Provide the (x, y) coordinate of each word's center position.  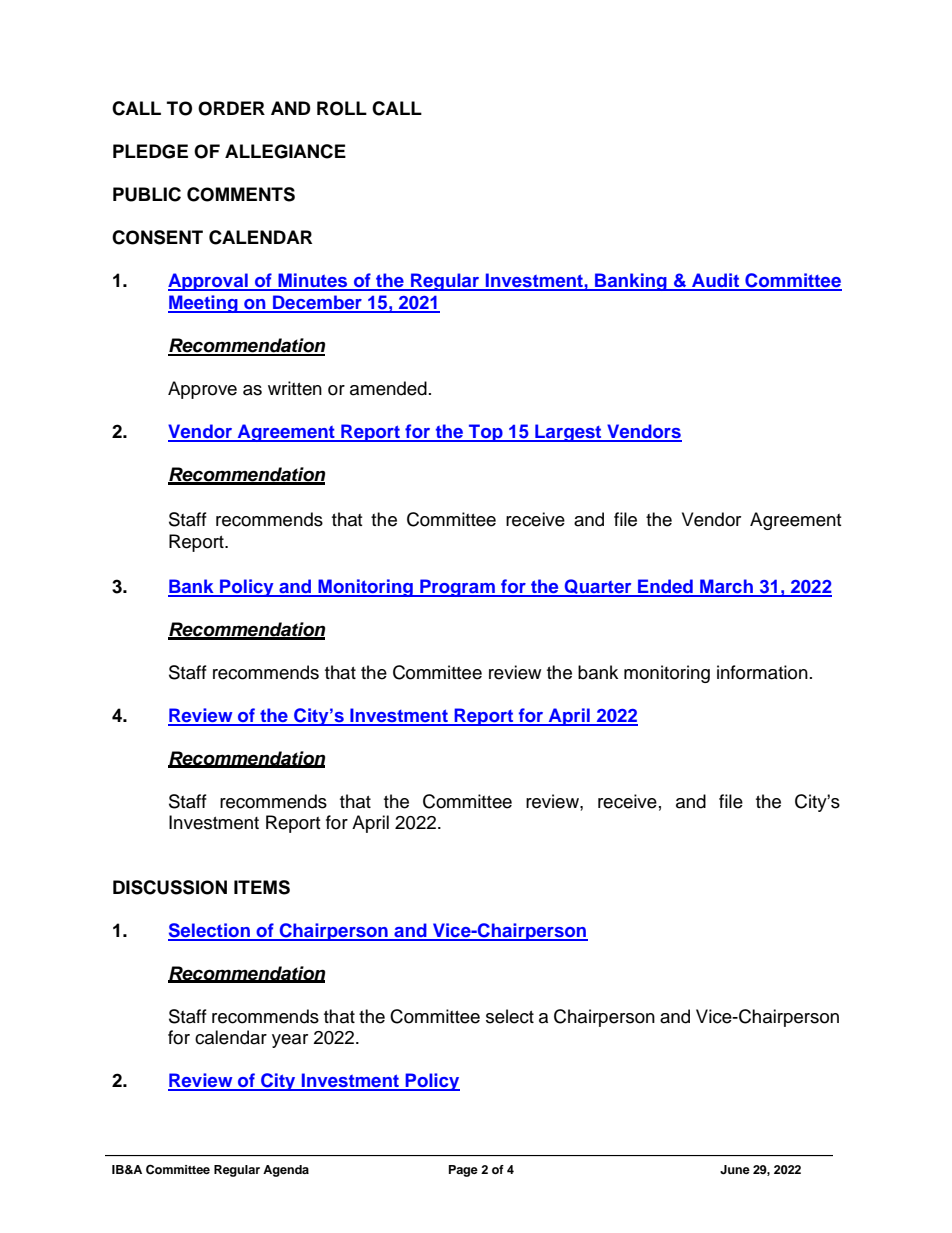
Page (463, 1171)
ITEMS (262, 887)
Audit (716, 281)
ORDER (231, 108)
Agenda (286, 1171)
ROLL (342, 108)
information (762, 672)
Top (486, 433)
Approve (202, 390)
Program (457, 588)
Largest (568, 433)
